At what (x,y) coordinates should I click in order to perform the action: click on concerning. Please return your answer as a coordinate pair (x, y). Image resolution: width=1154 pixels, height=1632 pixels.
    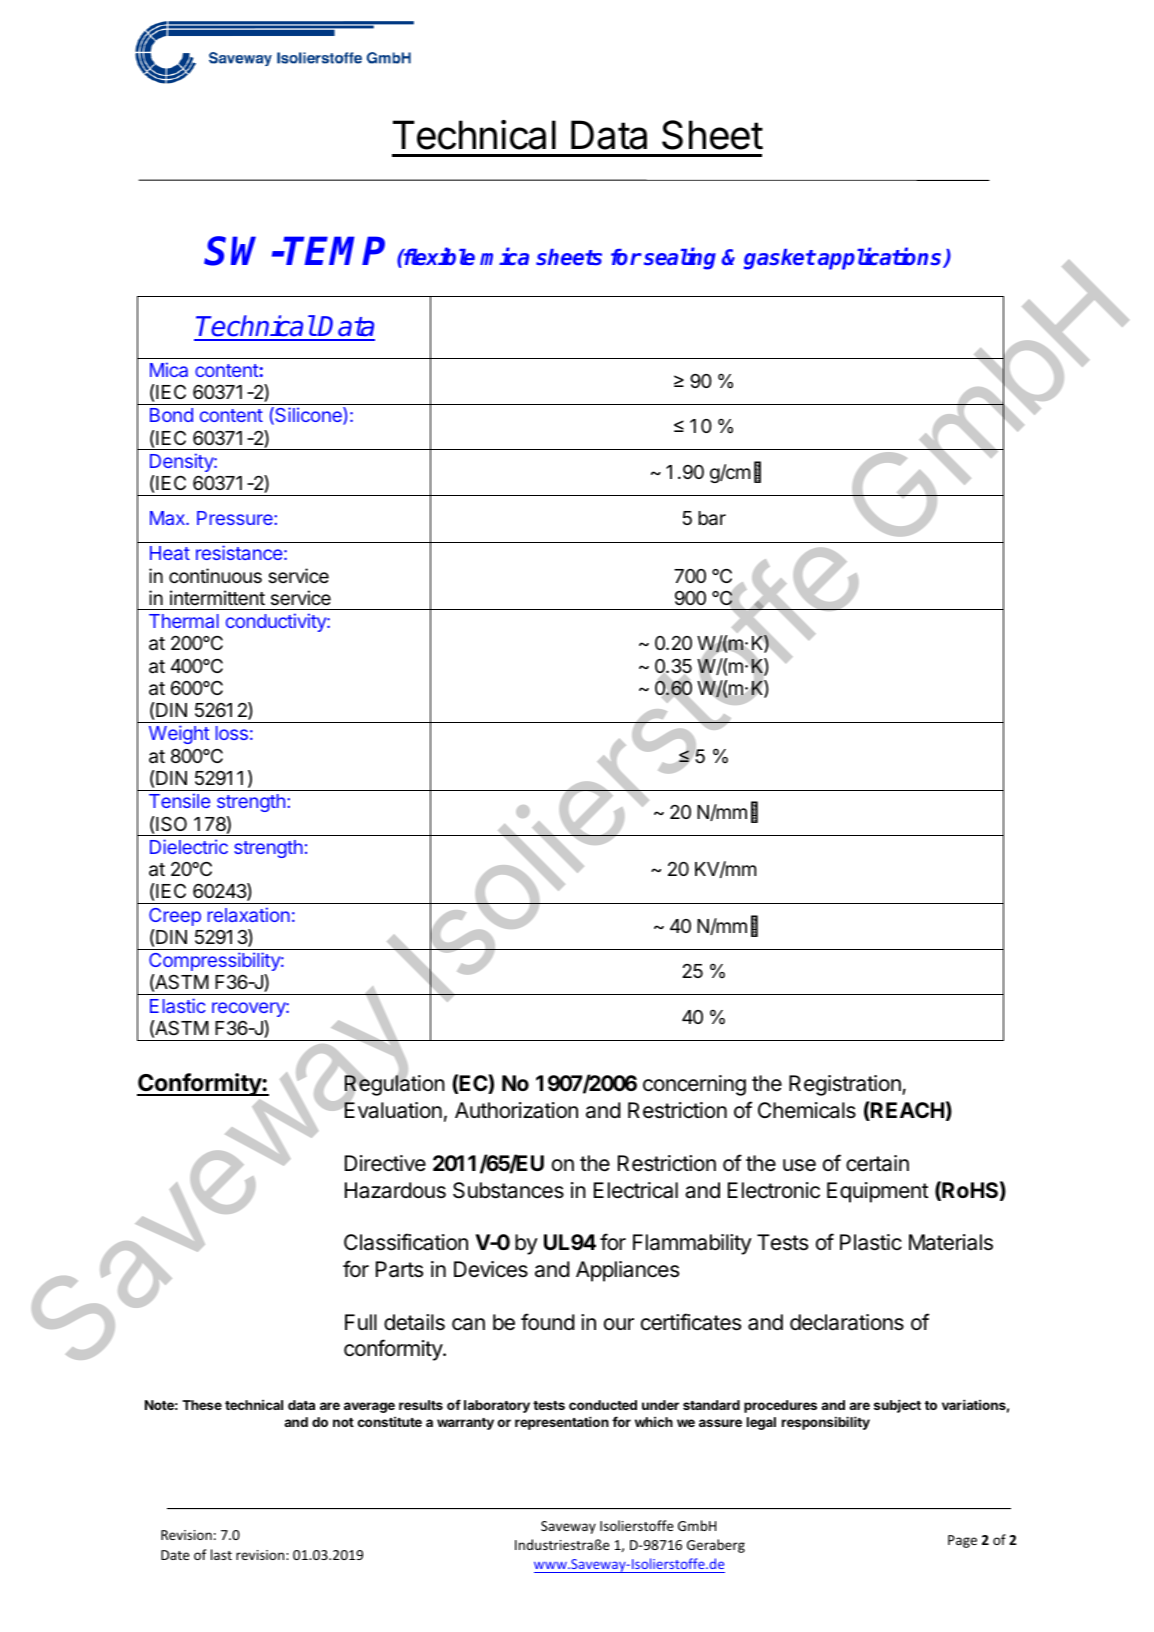
    Looking at the image, I should click on (694, 1085).
